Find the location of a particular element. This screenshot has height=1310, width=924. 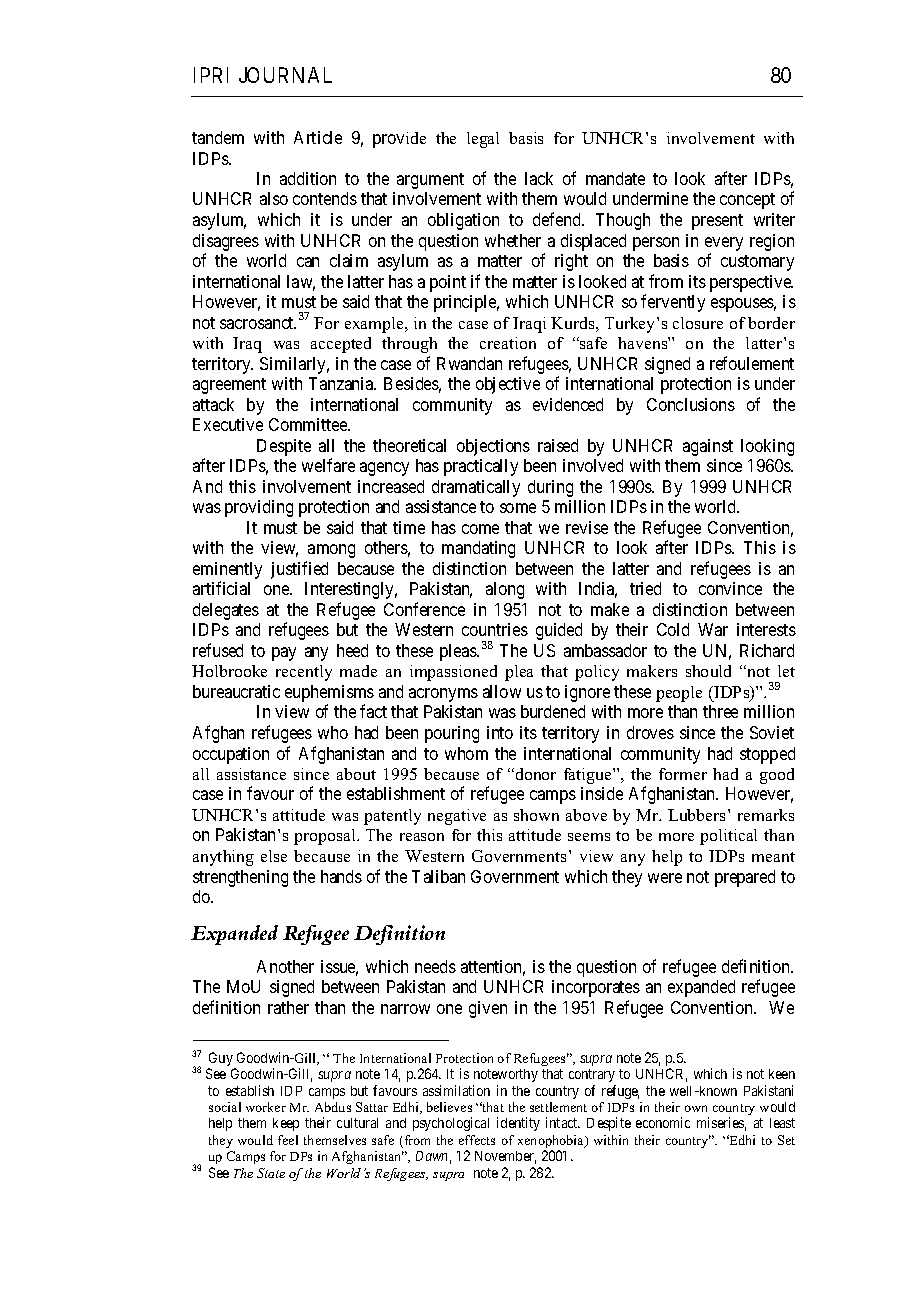

November is located at coordinates (505, 1157).
